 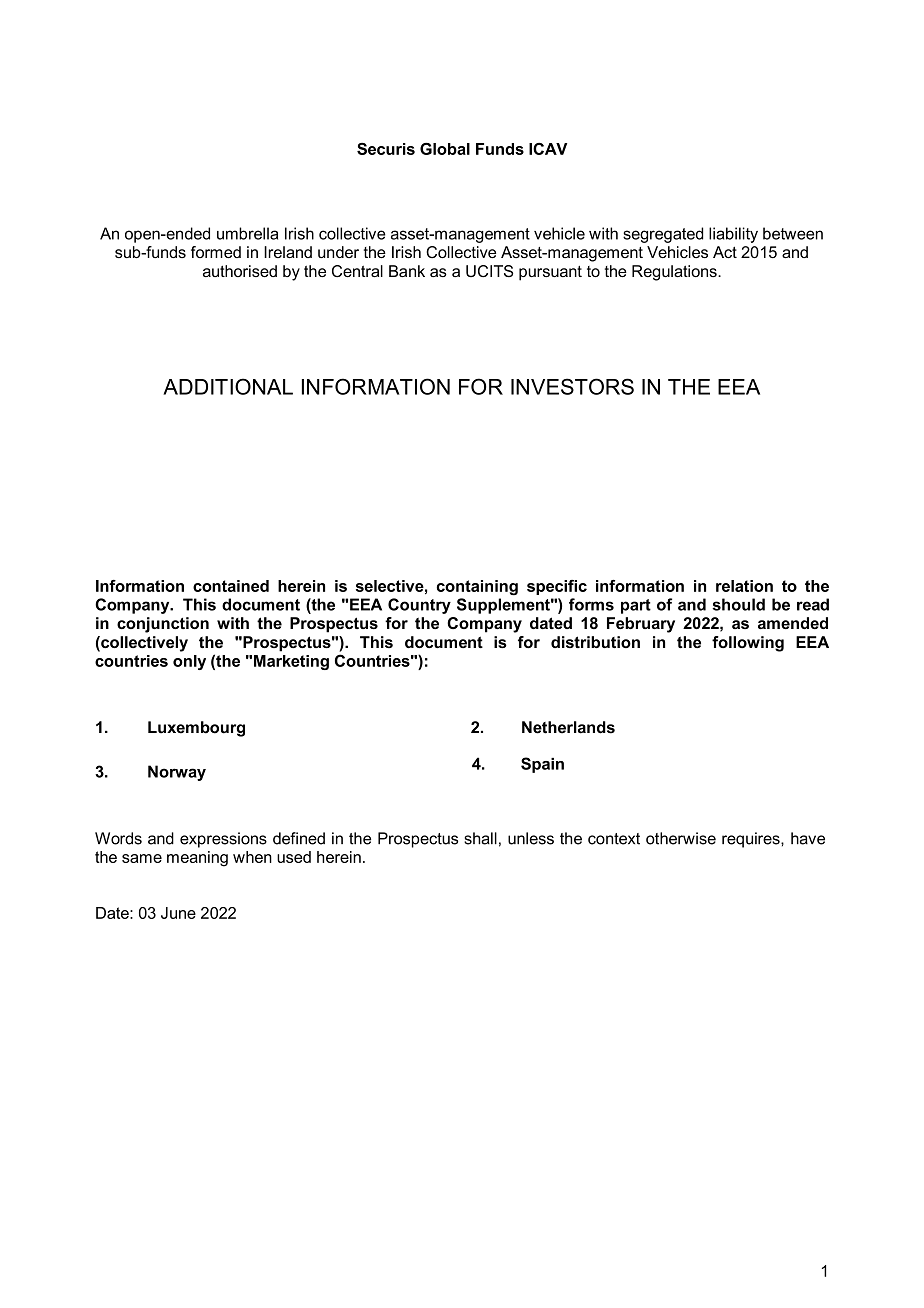 I want to click on contained, so click(x=231, y=586).
